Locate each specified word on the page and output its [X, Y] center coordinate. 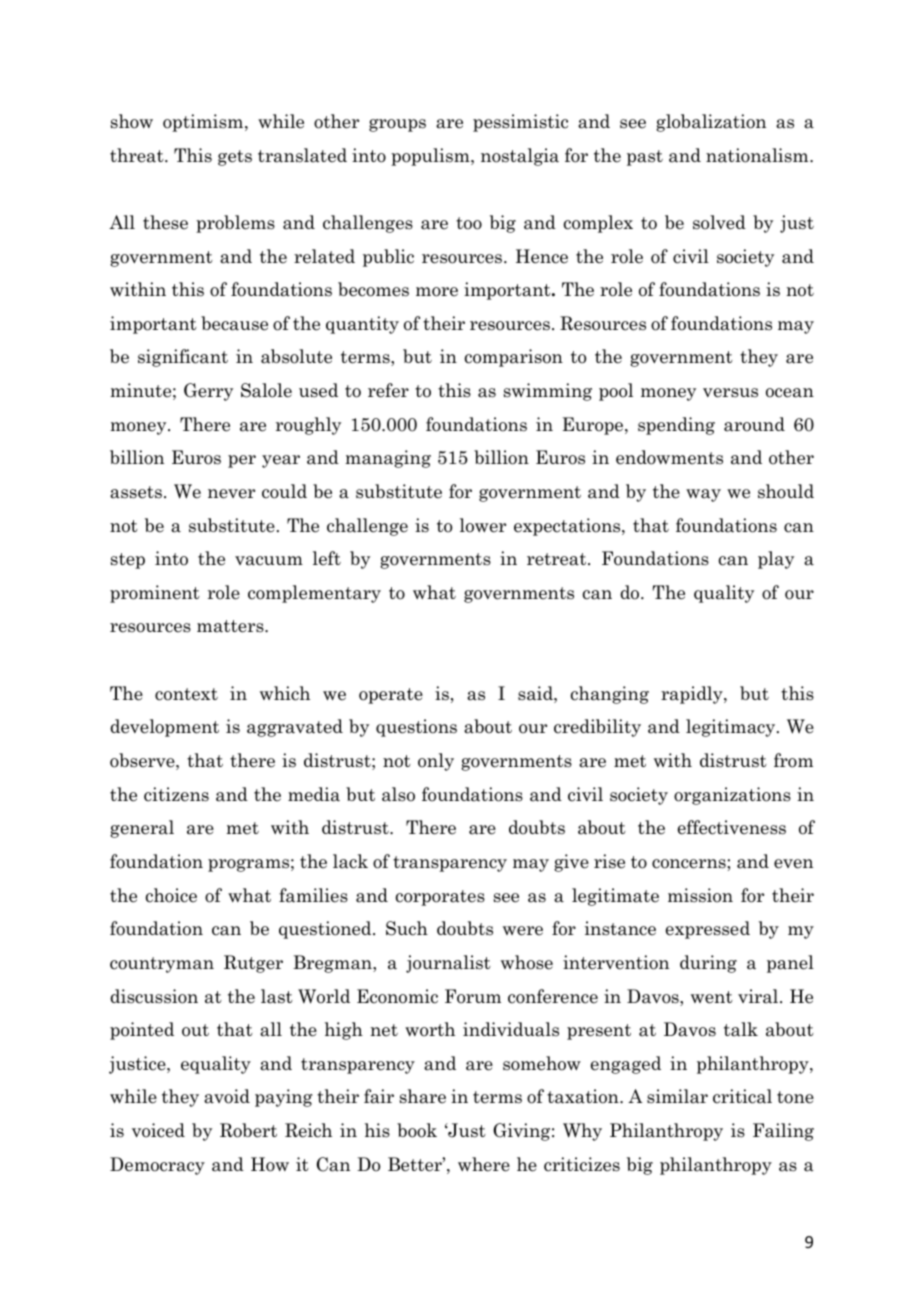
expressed [708, 930]
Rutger [253, 964]
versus [730, 393]
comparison [514, 358]
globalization [711, 123]
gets [235, 158]
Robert [248, 1130]
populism [431, 157]
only [436, 762]
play [776, 560]
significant [183, 358]
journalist [448, 964]
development [164, 728]
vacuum [269, 561]
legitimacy [732, 728]
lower [483, 525]
